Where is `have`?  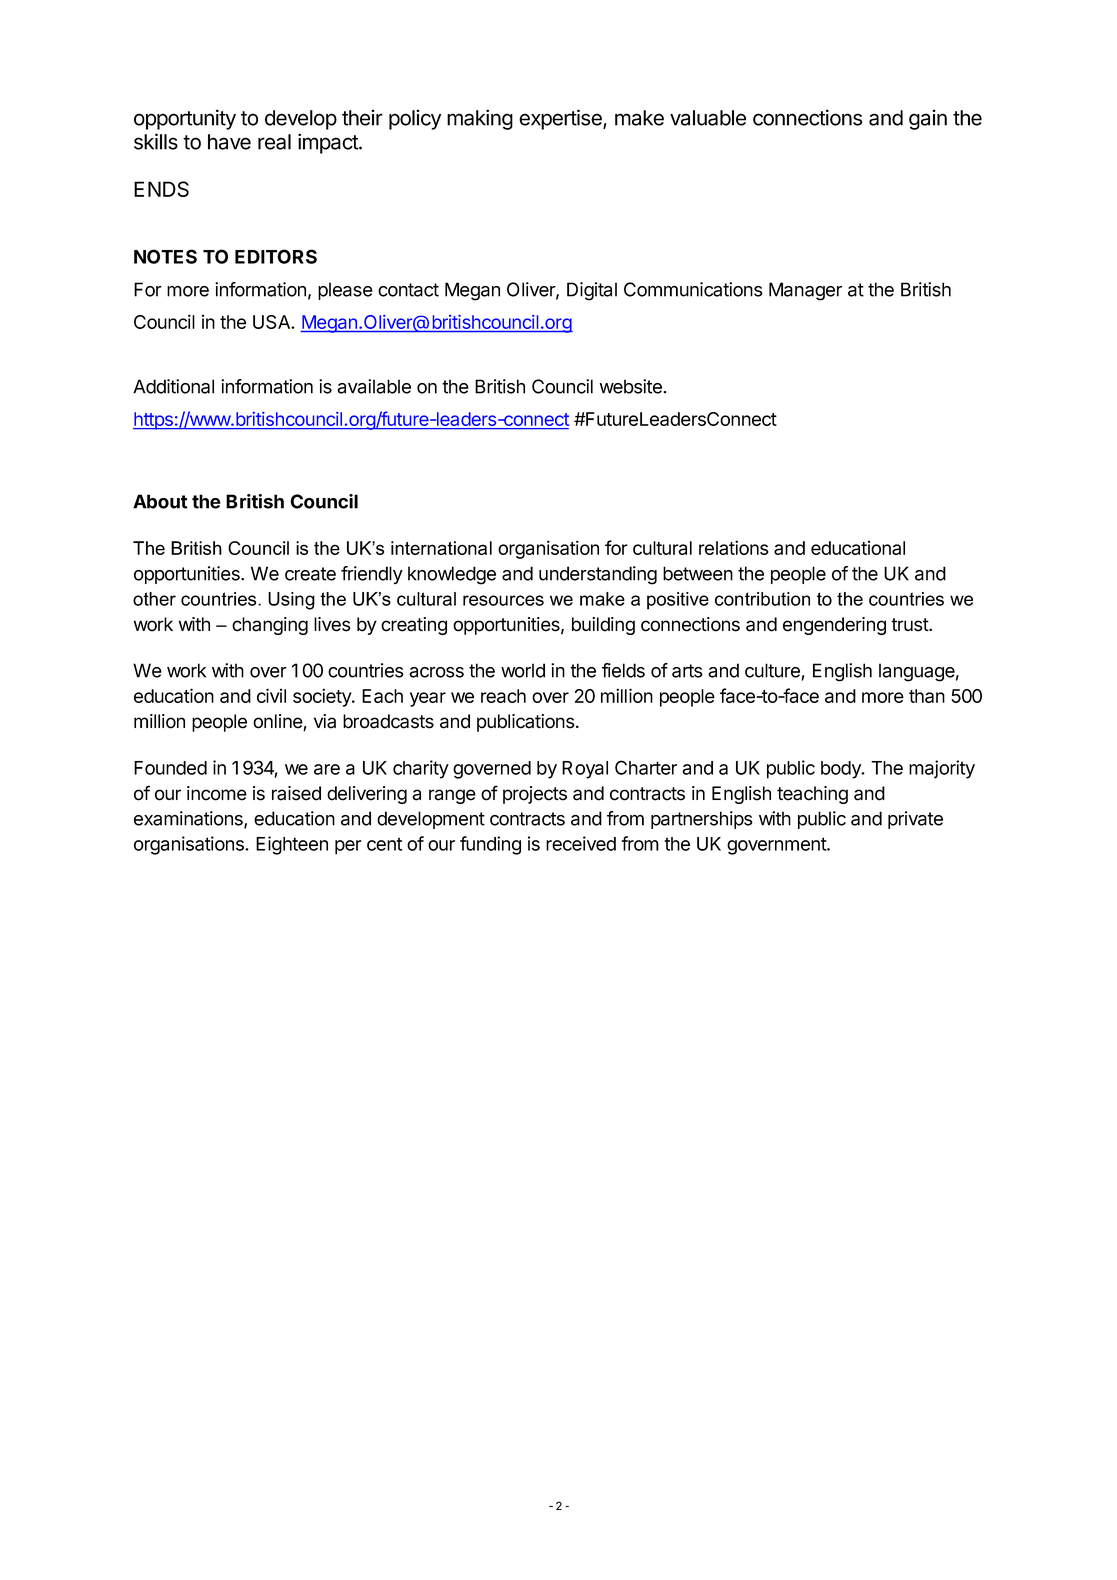
have is located at coordinates (229, 142).
